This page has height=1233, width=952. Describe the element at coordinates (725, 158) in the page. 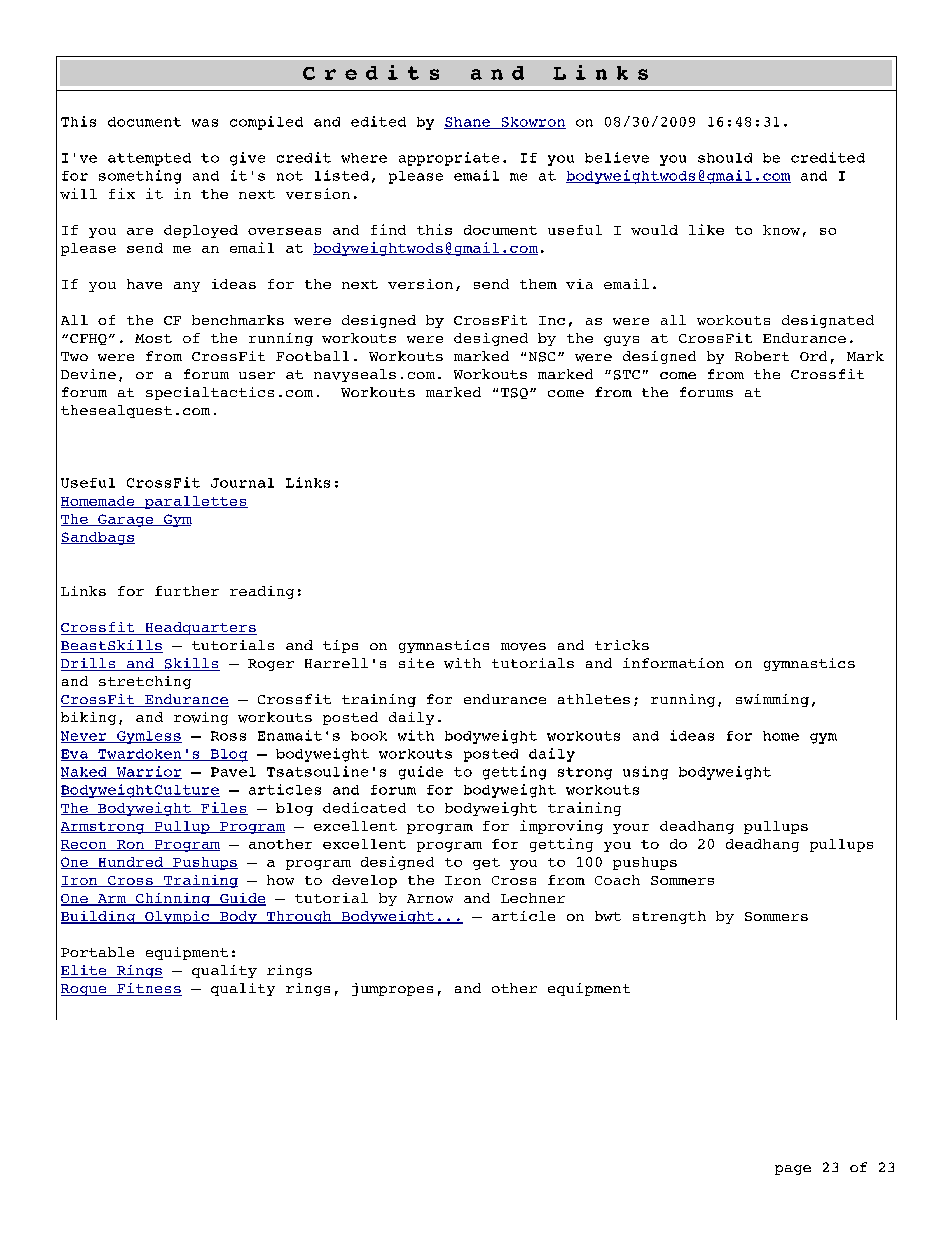

I see `should` at that location.
